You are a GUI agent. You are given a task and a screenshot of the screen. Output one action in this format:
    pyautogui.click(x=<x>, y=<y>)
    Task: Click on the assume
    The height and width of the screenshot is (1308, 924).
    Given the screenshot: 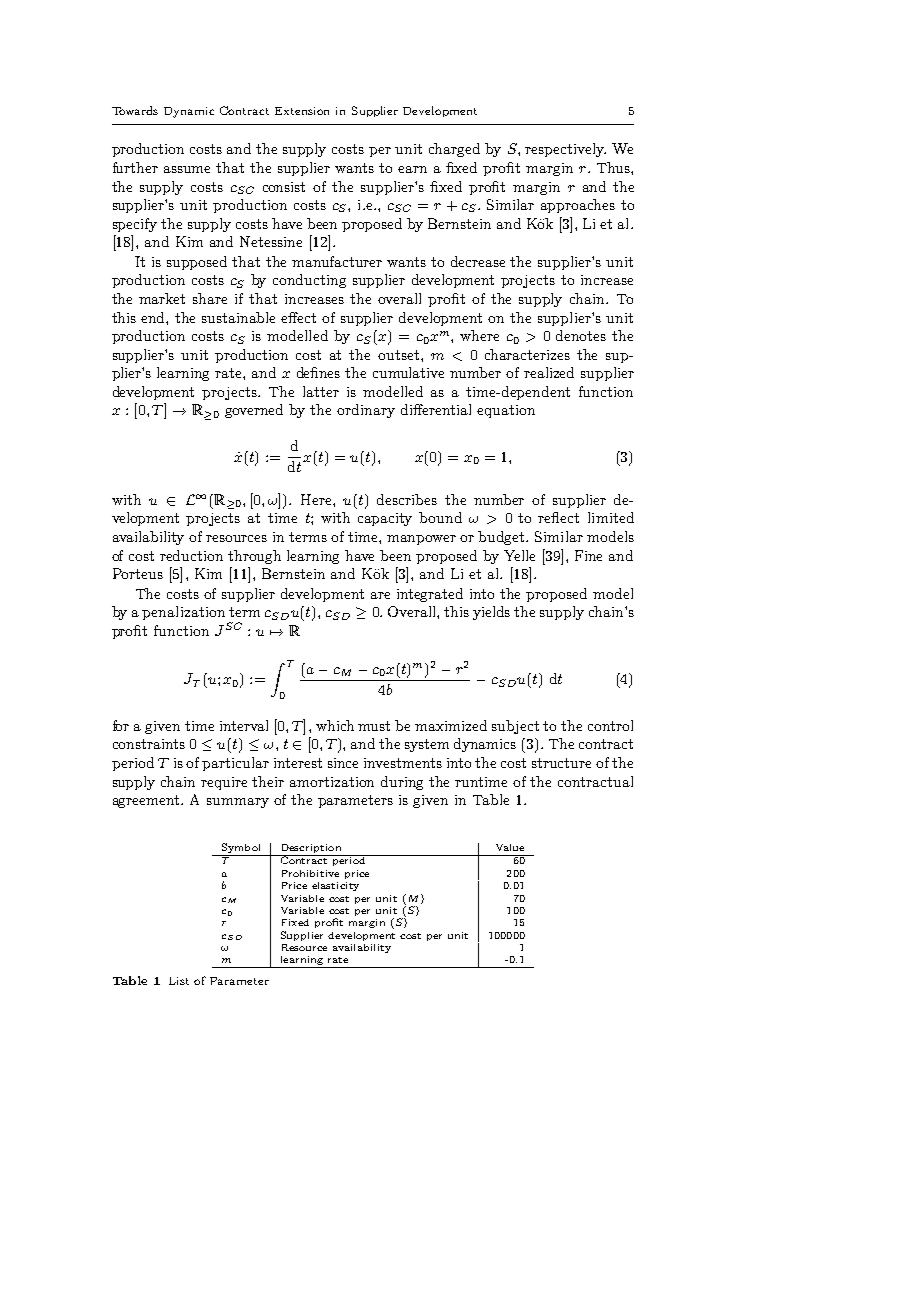 What is the action you would take?
    pyautogui.click(x=187, y=169)
